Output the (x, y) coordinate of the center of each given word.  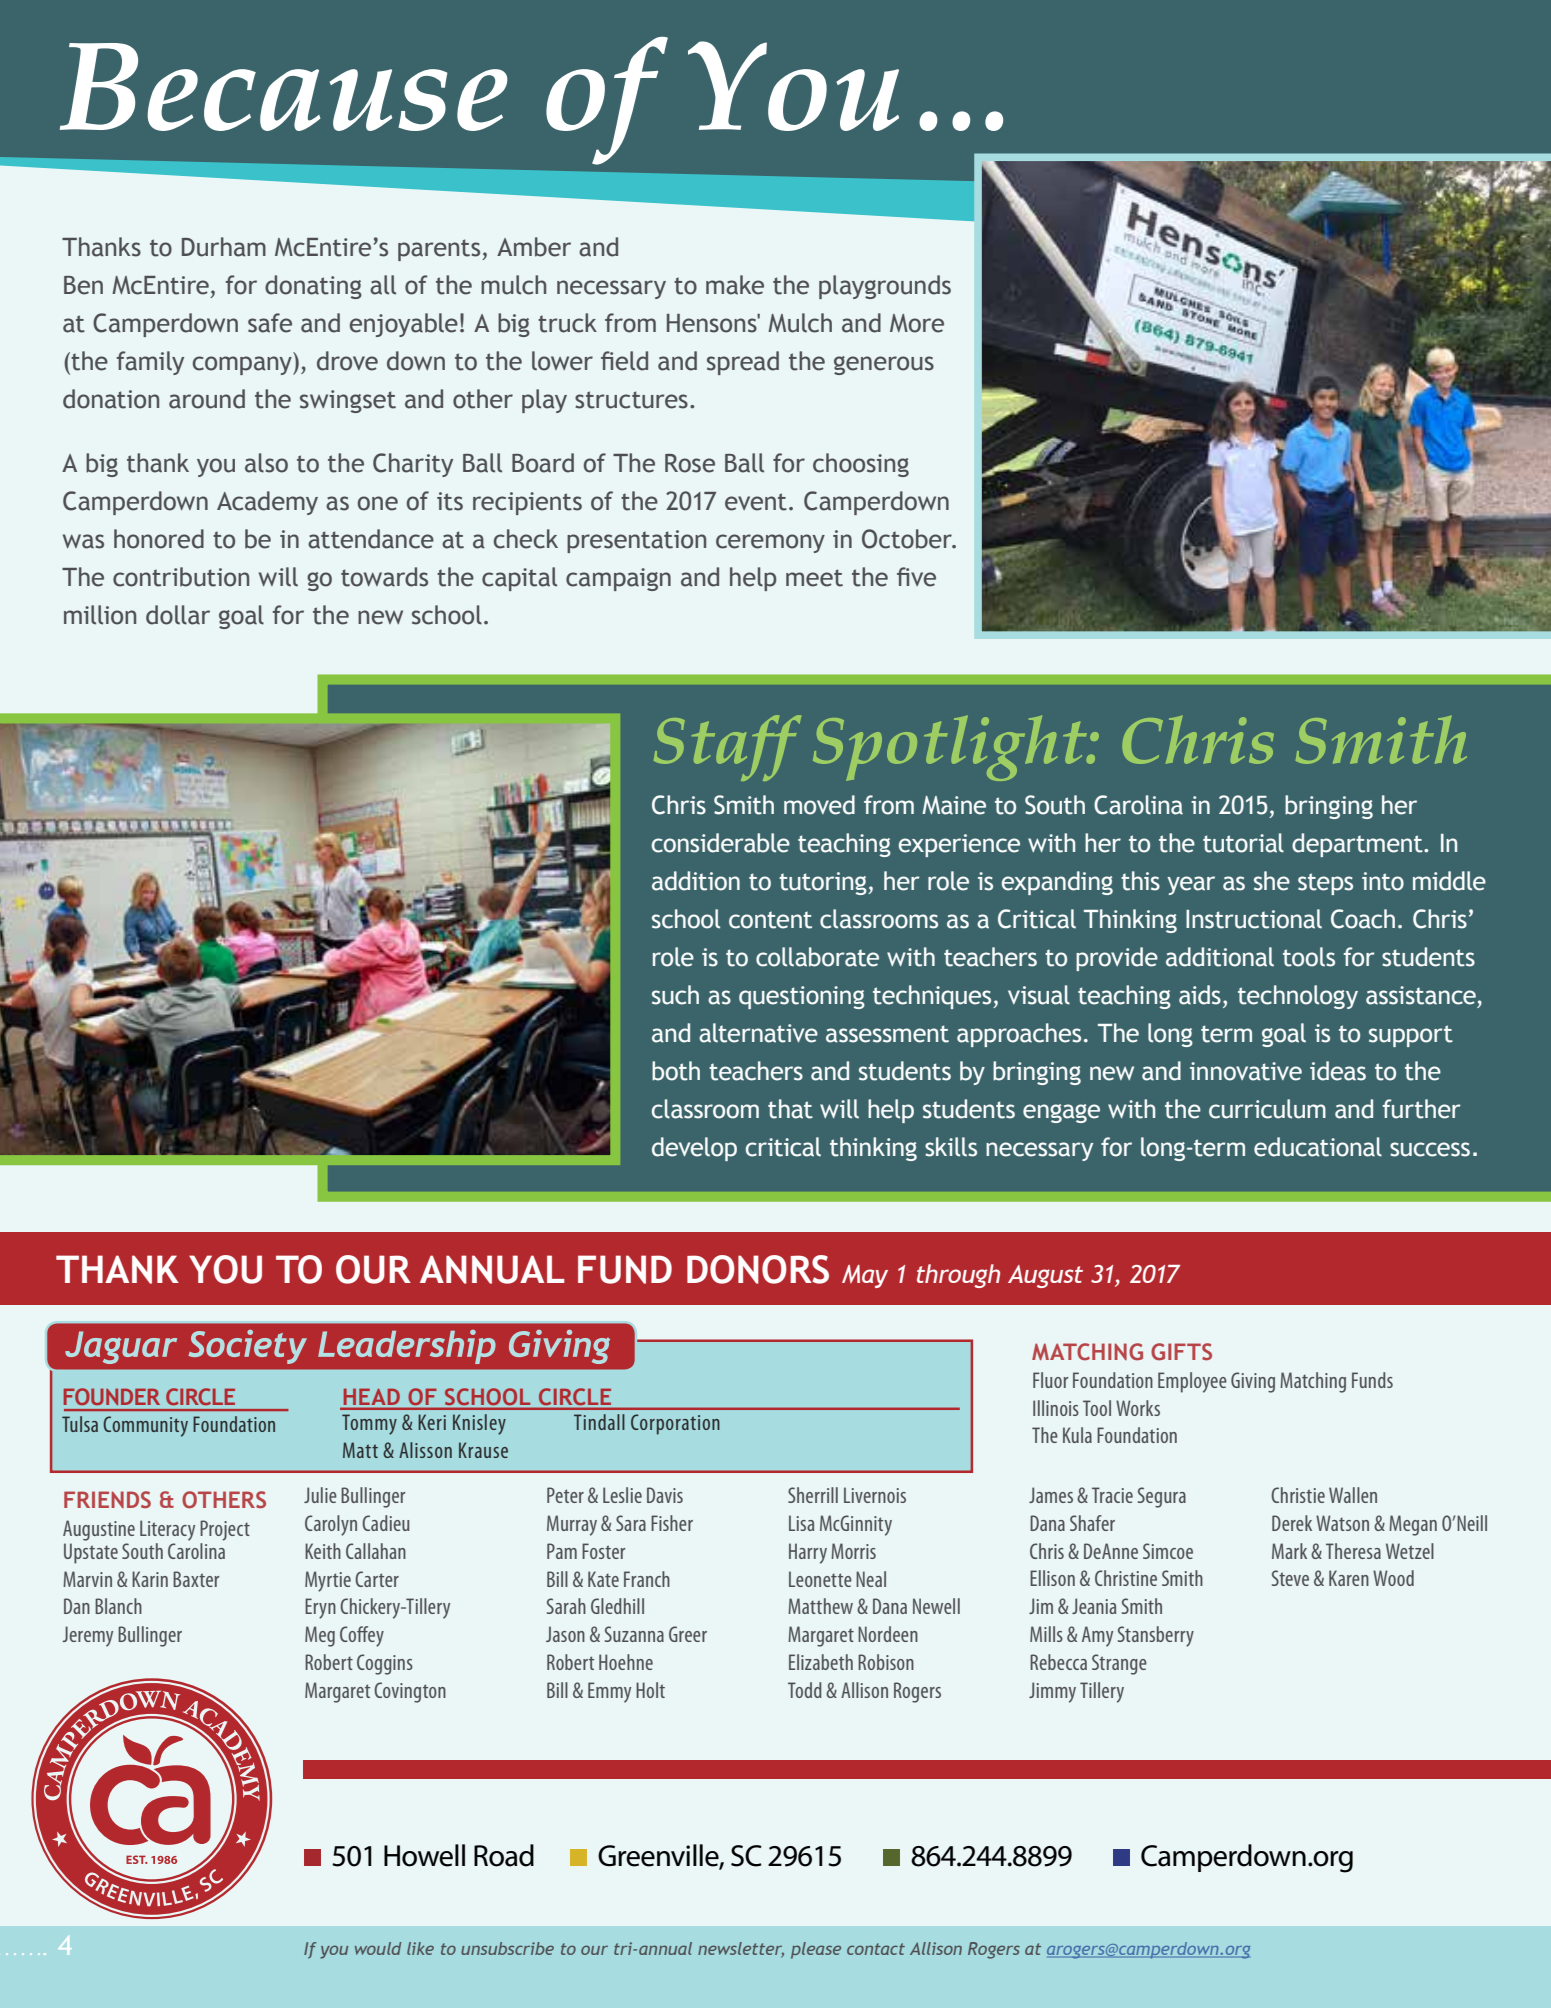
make (735, 285)
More (917, 323)
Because (284, 87)
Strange (1119, 1664)
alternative (758, 1033)
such (675, 995)
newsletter (741, 1949)
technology (1298, 997)
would (378, 1948)
